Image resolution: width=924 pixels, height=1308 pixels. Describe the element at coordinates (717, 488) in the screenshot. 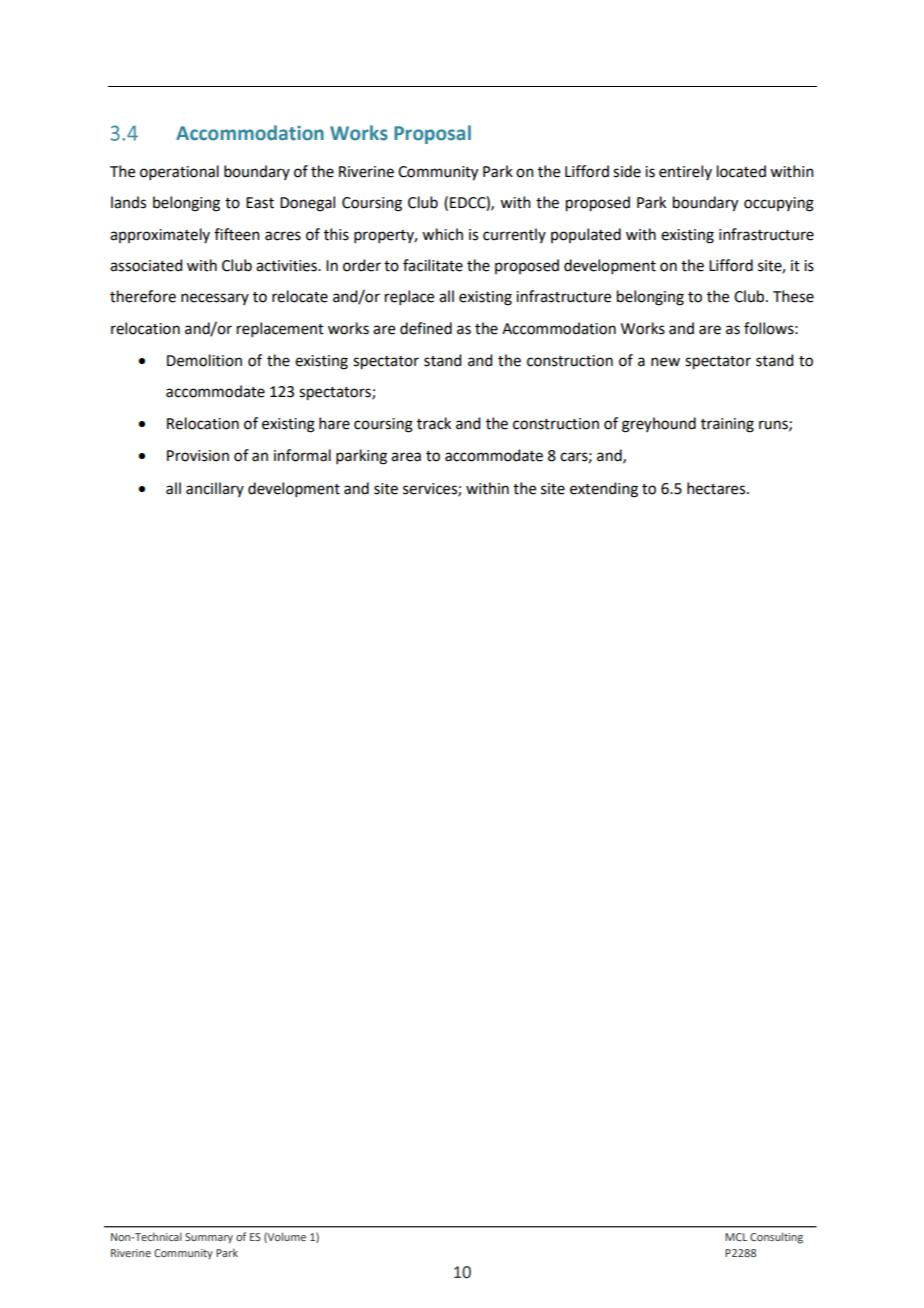

I see `hectares` at that location.
